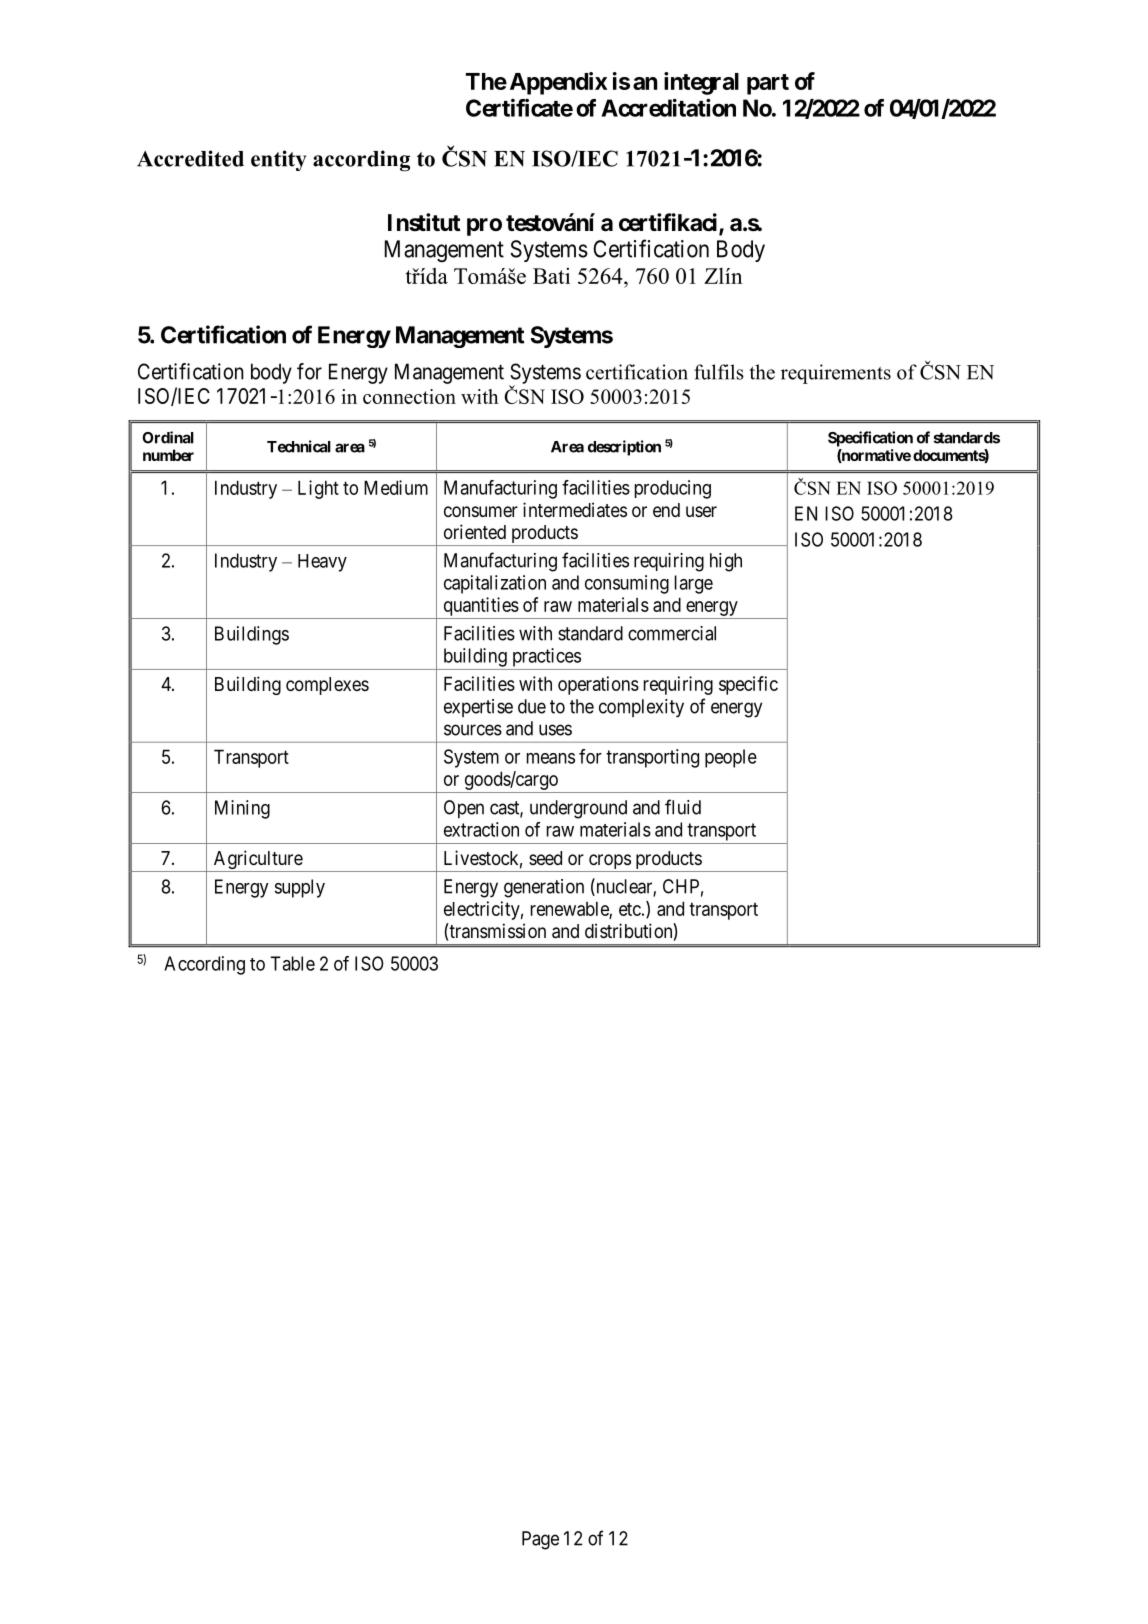 This screenshot has height=1624, width=1148. I want to click on entity, so click(278, 160).
